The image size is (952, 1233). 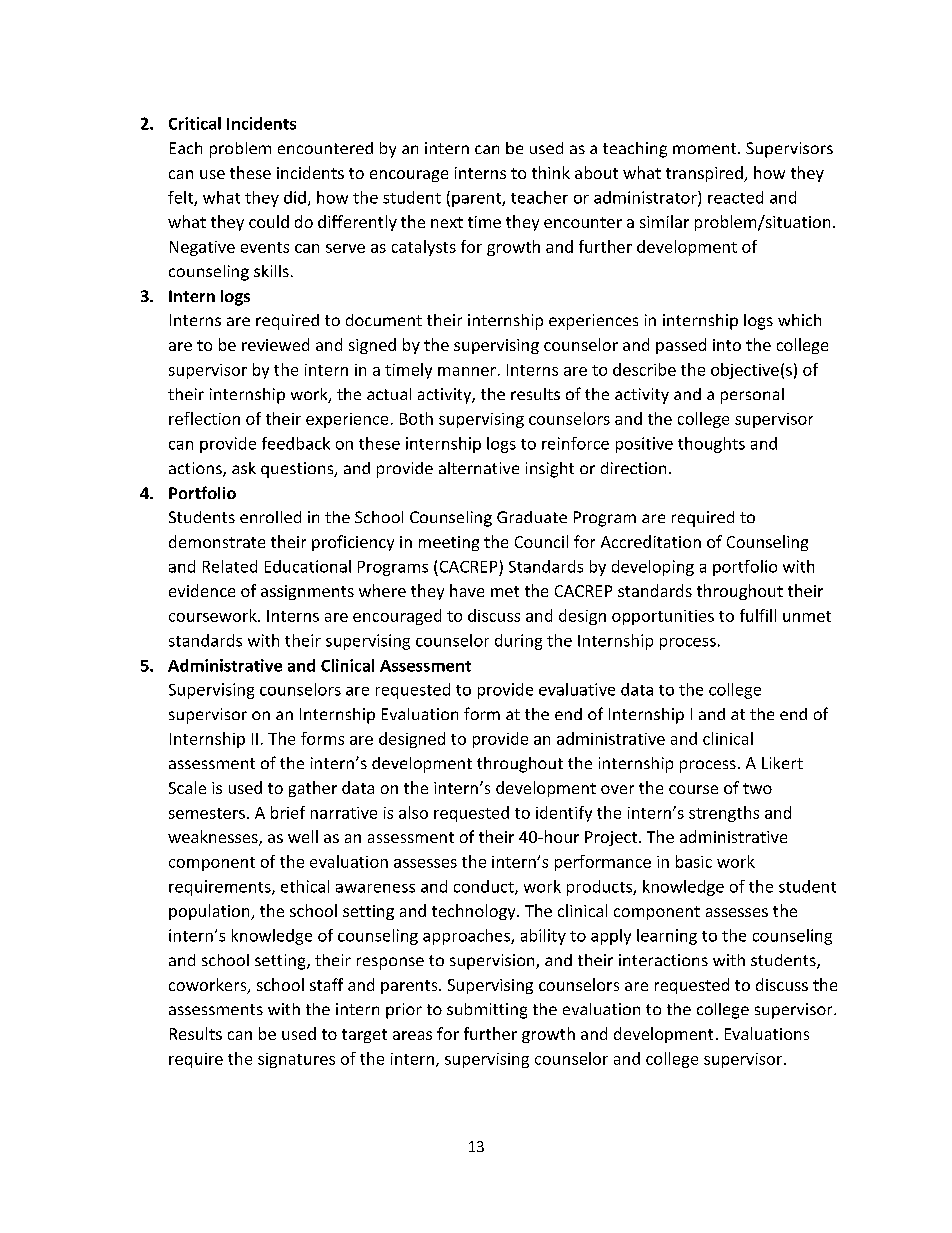 What do you see at coordinates (564, 814) in the screenshot?
I see `identify` at bounding box center [564, 814].
